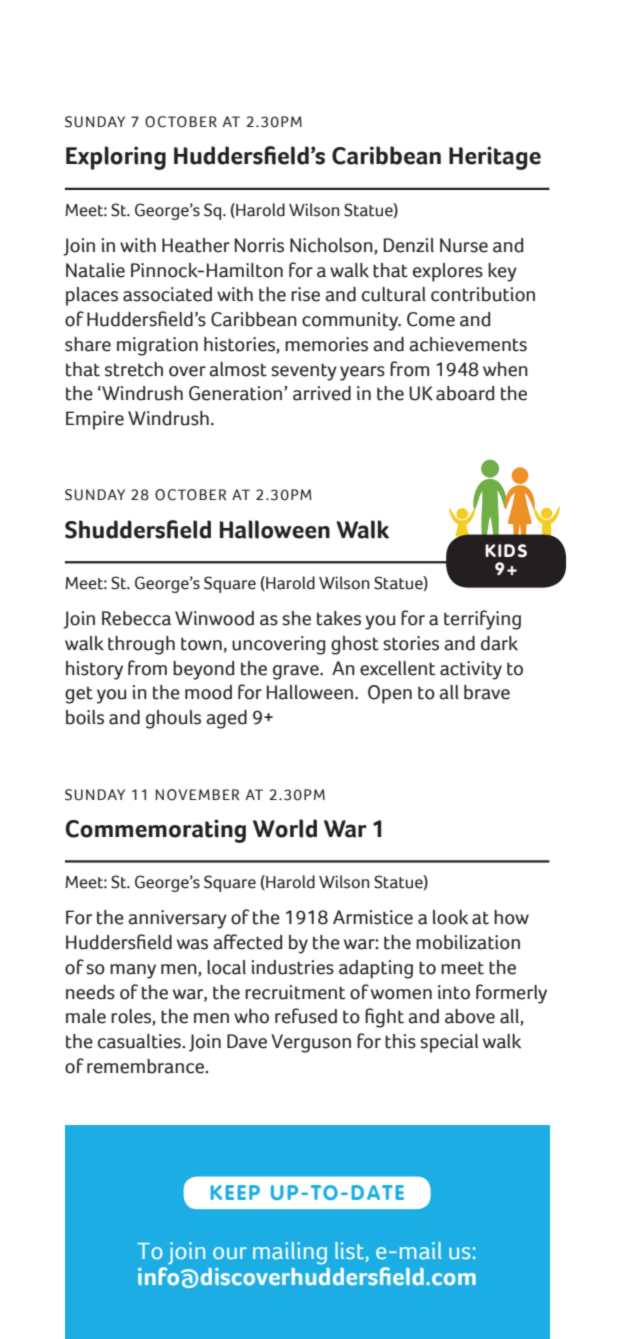 Image resolution: width=631 pixels, height=1339 pixels. I want to click on our, so click(230, 1253).
